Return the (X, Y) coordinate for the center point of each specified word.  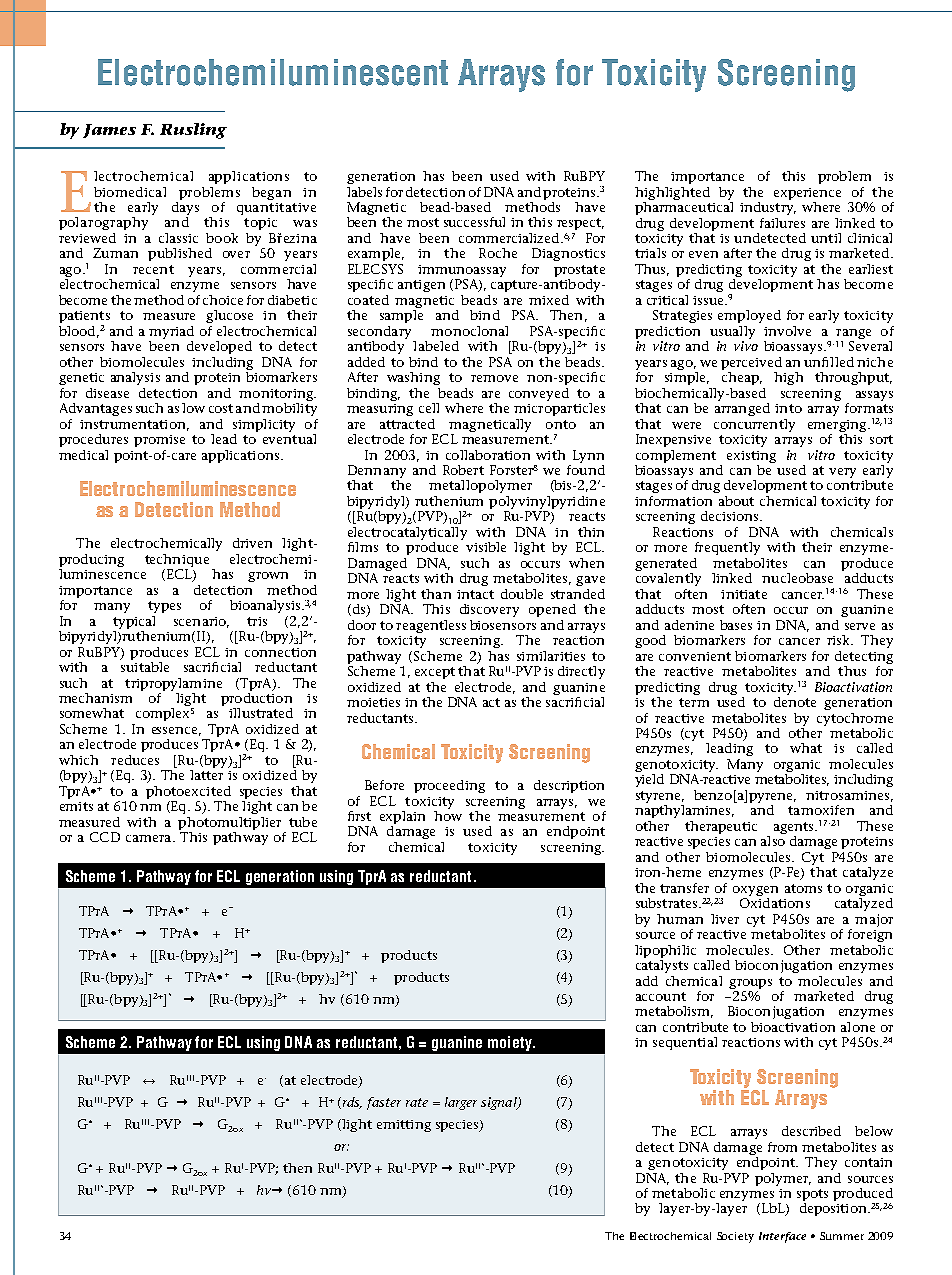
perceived (751, 365)
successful (474, 222)
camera (150, 838)
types (164, 607)
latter (206, 775)
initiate (744, 594)
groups (750, 984)
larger (461, 1103)
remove (494, 378)
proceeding (449, 786)
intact (475, 594)
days (185, 208)
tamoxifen (821, 810)
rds (351, 1103)
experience (807, 194)
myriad (171, 334)
